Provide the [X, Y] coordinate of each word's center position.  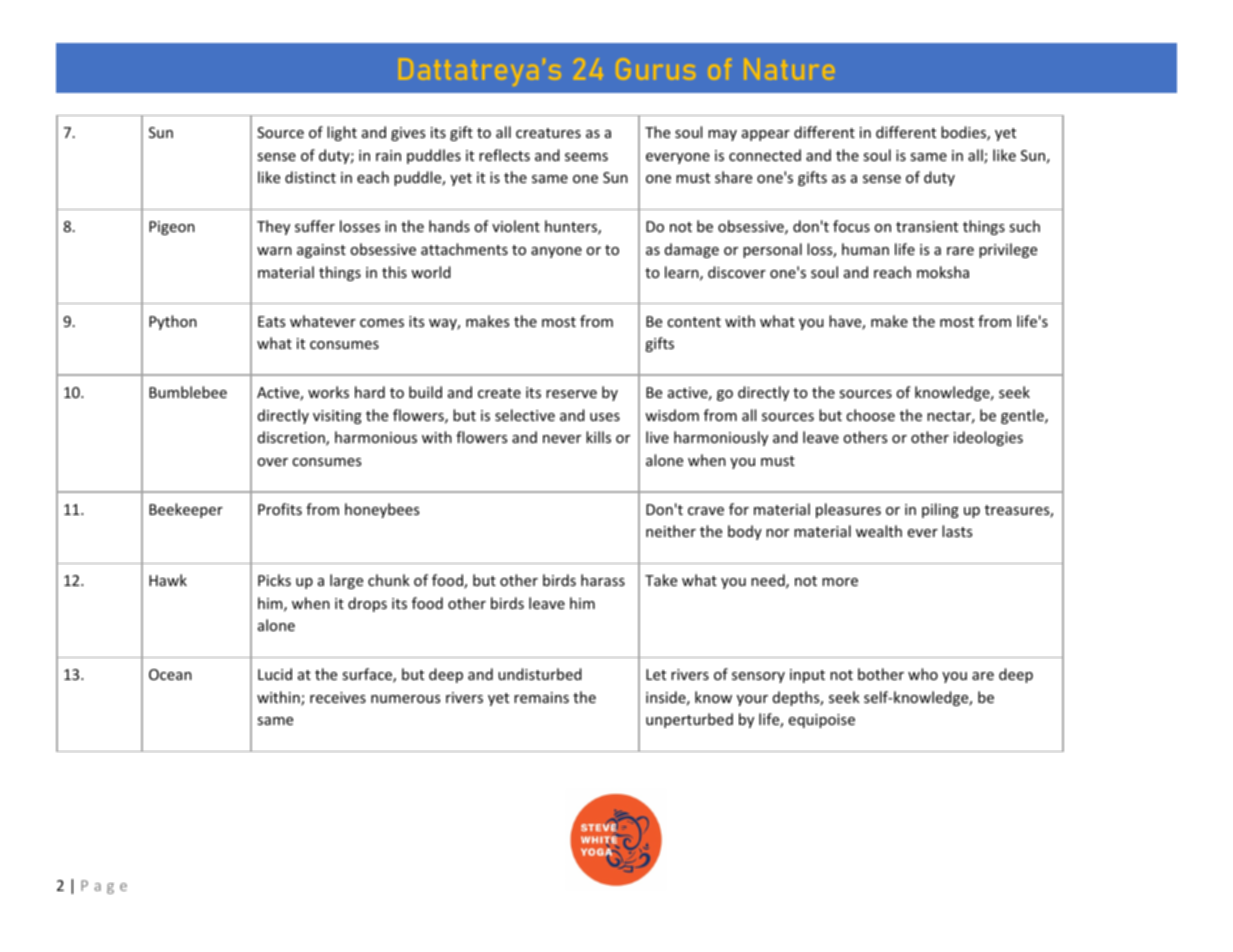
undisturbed [540, 674]
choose [870, 415]
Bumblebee [188, 392]
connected [765, 155]
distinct [310, 177]
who [923, 674]
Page [104, 887]
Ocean [170, 674]
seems [586, 157]
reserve [571, 394]
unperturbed [689, 720]
